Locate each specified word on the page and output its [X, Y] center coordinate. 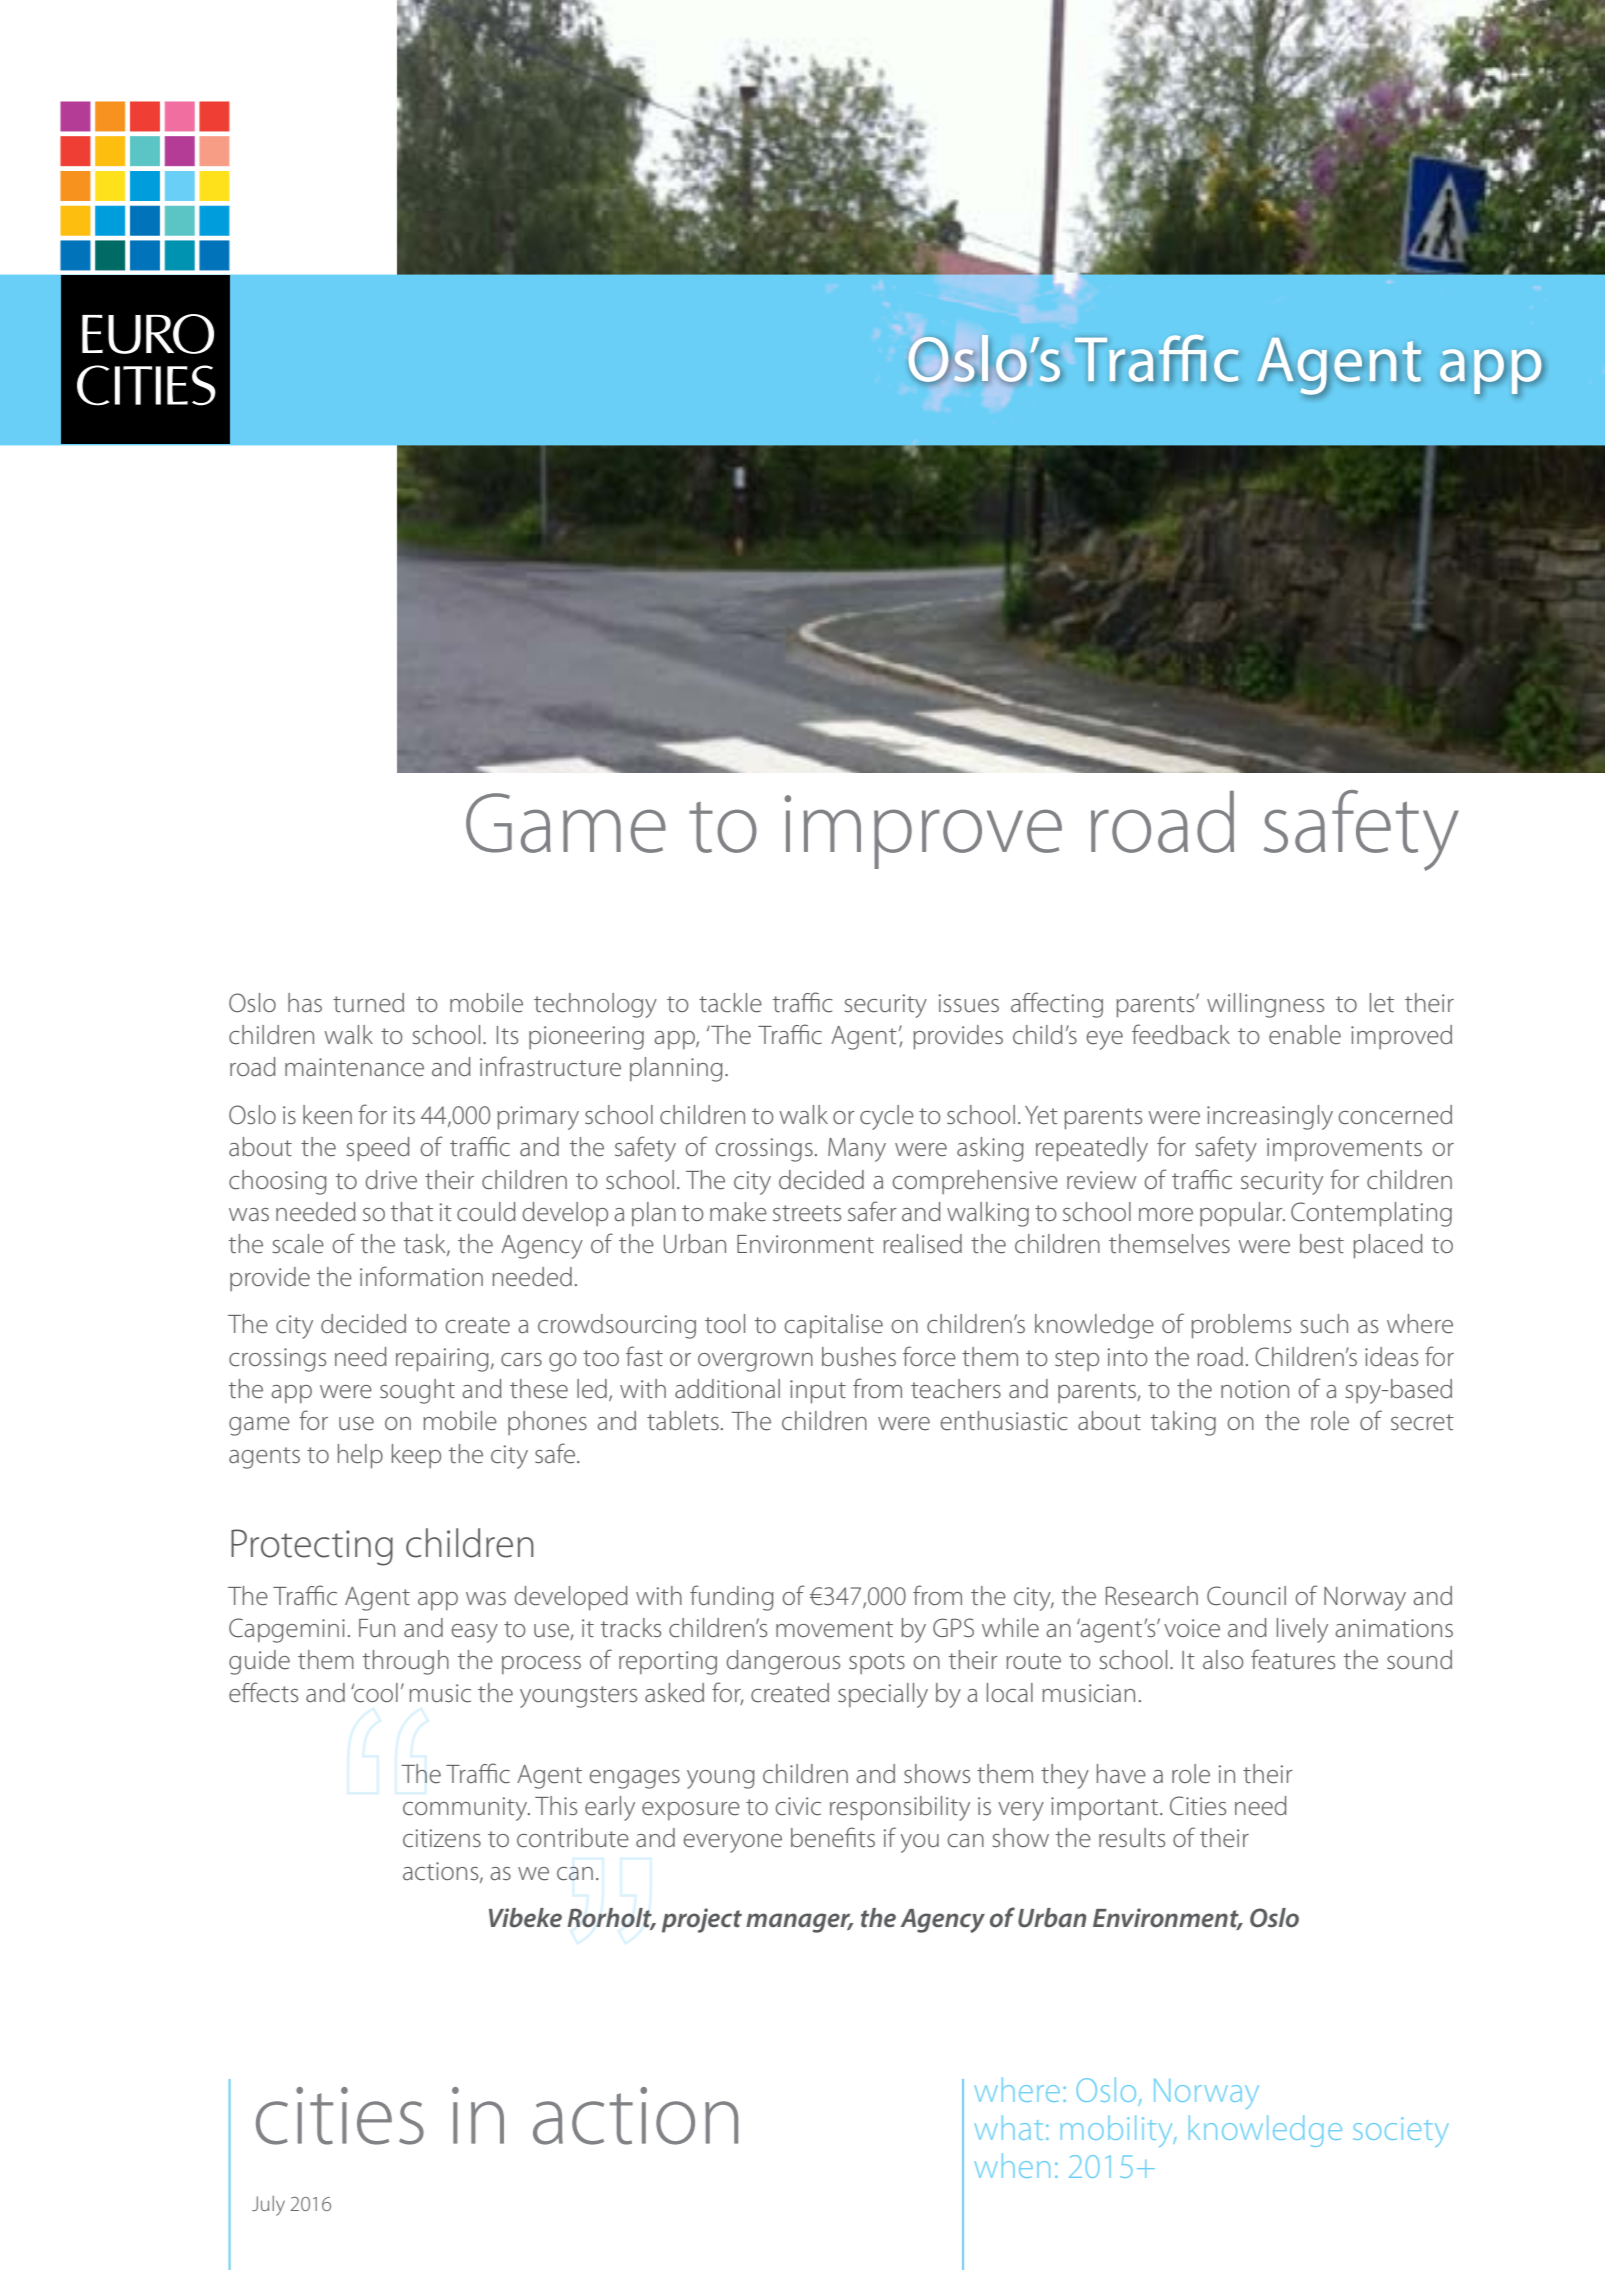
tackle [730, 1003]
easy [475, 1633]
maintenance [354, 1067]
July [268, 2206]
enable [1305, 1035]
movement [834, 1629]
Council [1246, 1596]
